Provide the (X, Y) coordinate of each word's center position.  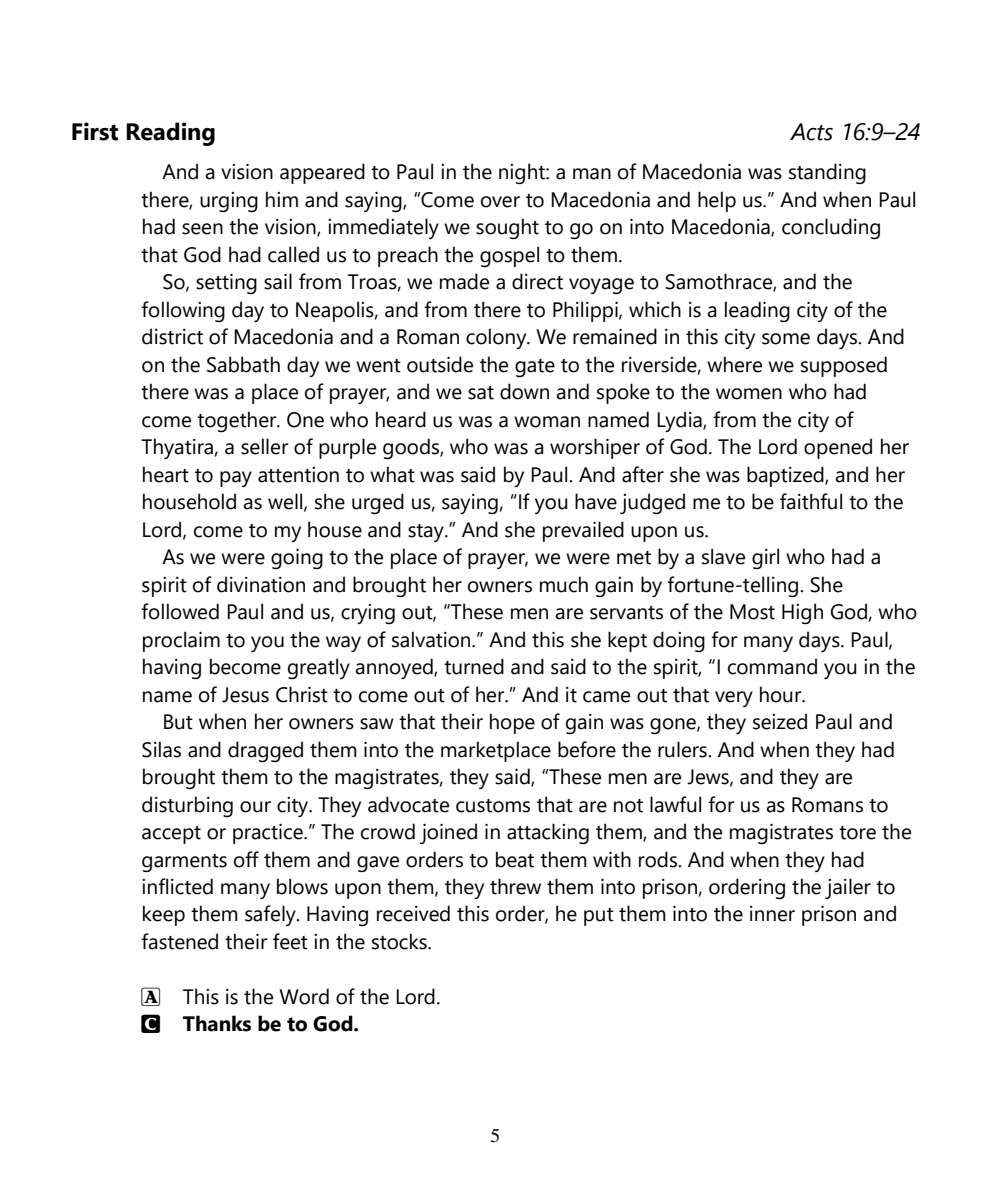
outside (440, 364)
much (564, 584)
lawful (675, 804)
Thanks (217, 1023)
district (172, 336)
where (734, 364)
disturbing (187, 807)
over (500, 202)
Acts (811, 132)
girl (765, 559)
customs (493, 806)
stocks (400, 941)
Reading (170, 134)
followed (180, 611)
